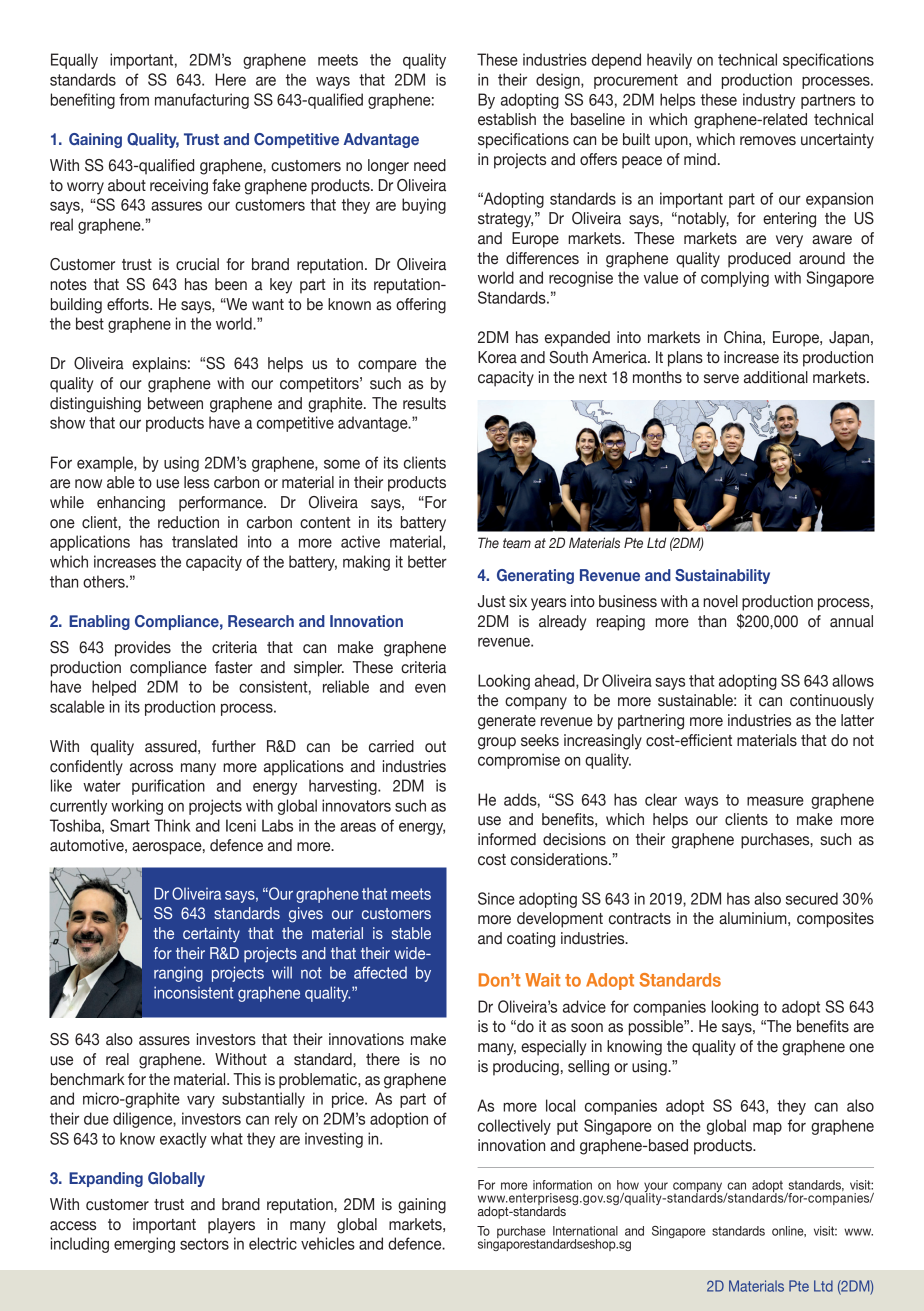  I want to click on from, so click(134, 99).
